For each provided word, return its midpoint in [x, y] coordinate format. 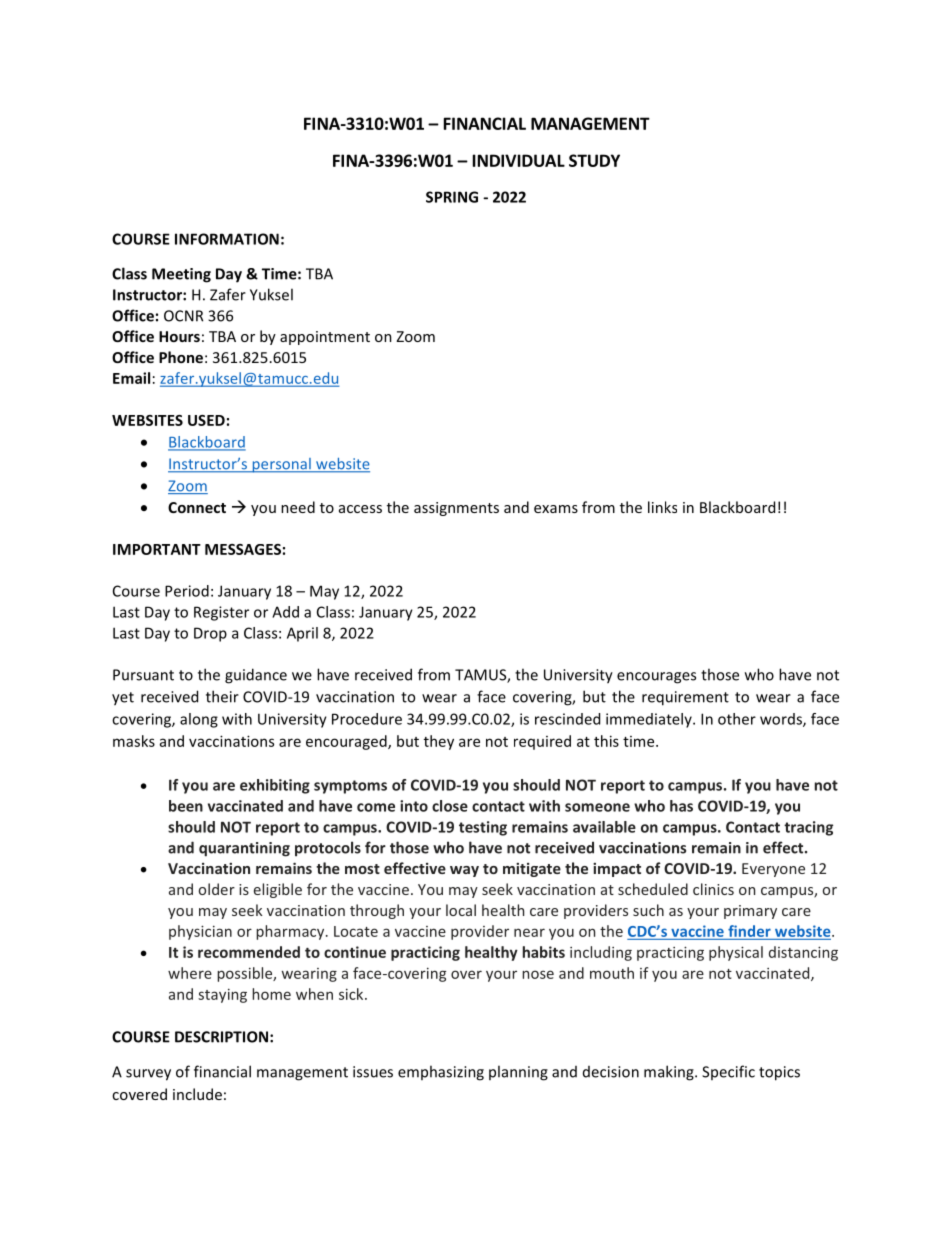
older [217, 889]
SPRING [452, 197]
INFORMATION [227, 239]
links [662, 507]
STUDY [594, 160]
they [439, 742]
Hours [179, 336]
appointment [325, 338]
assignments [456, 509]
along [199, 720]
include [197, 1094]
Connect [197, 507]
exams [556, 509]
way [464, 871]
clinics [713, 889]
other [737, 719]
